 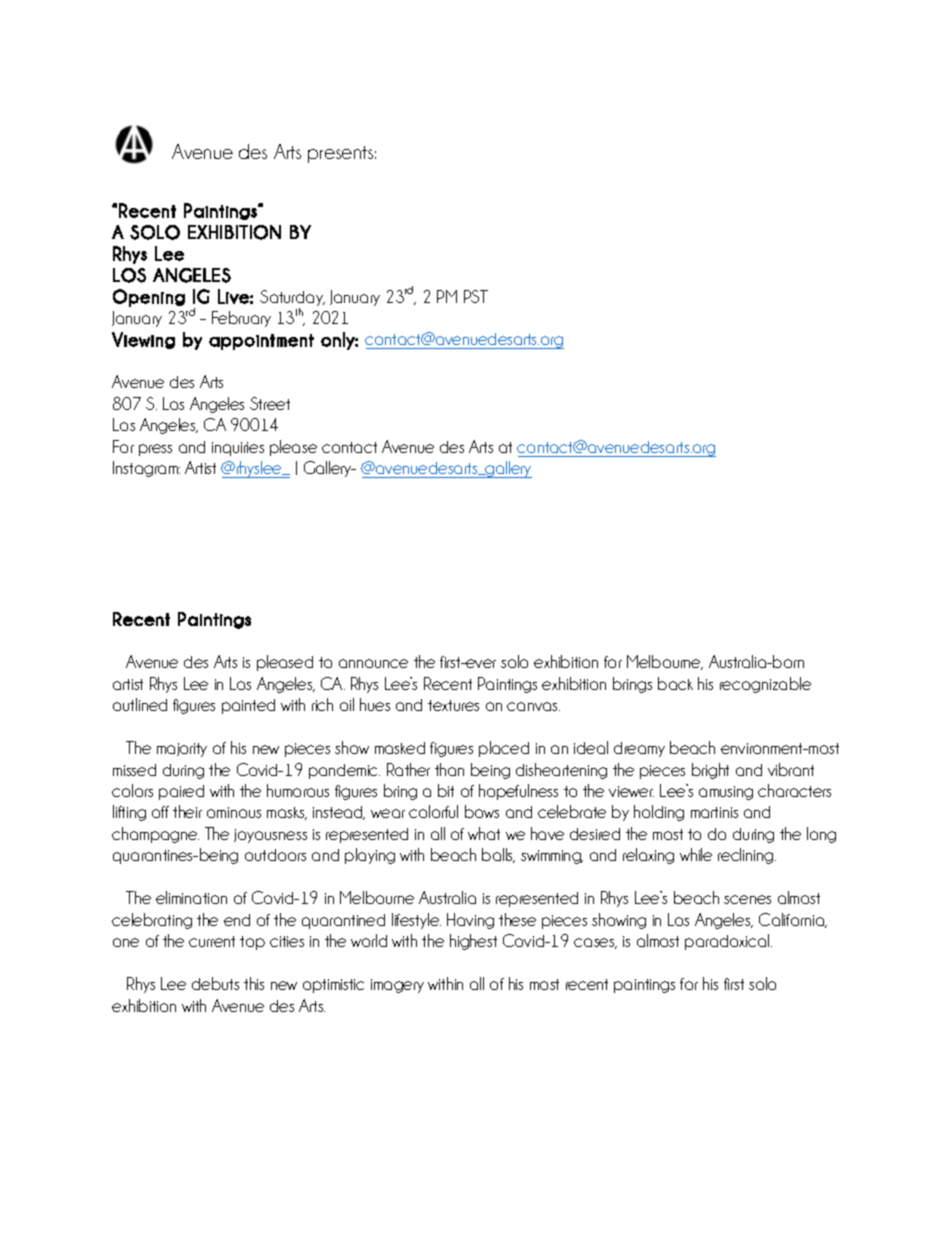 What do you see at coordinates (765, 685) in the screenshot?
I see `recognizable` at bounding box center [765, 685].
